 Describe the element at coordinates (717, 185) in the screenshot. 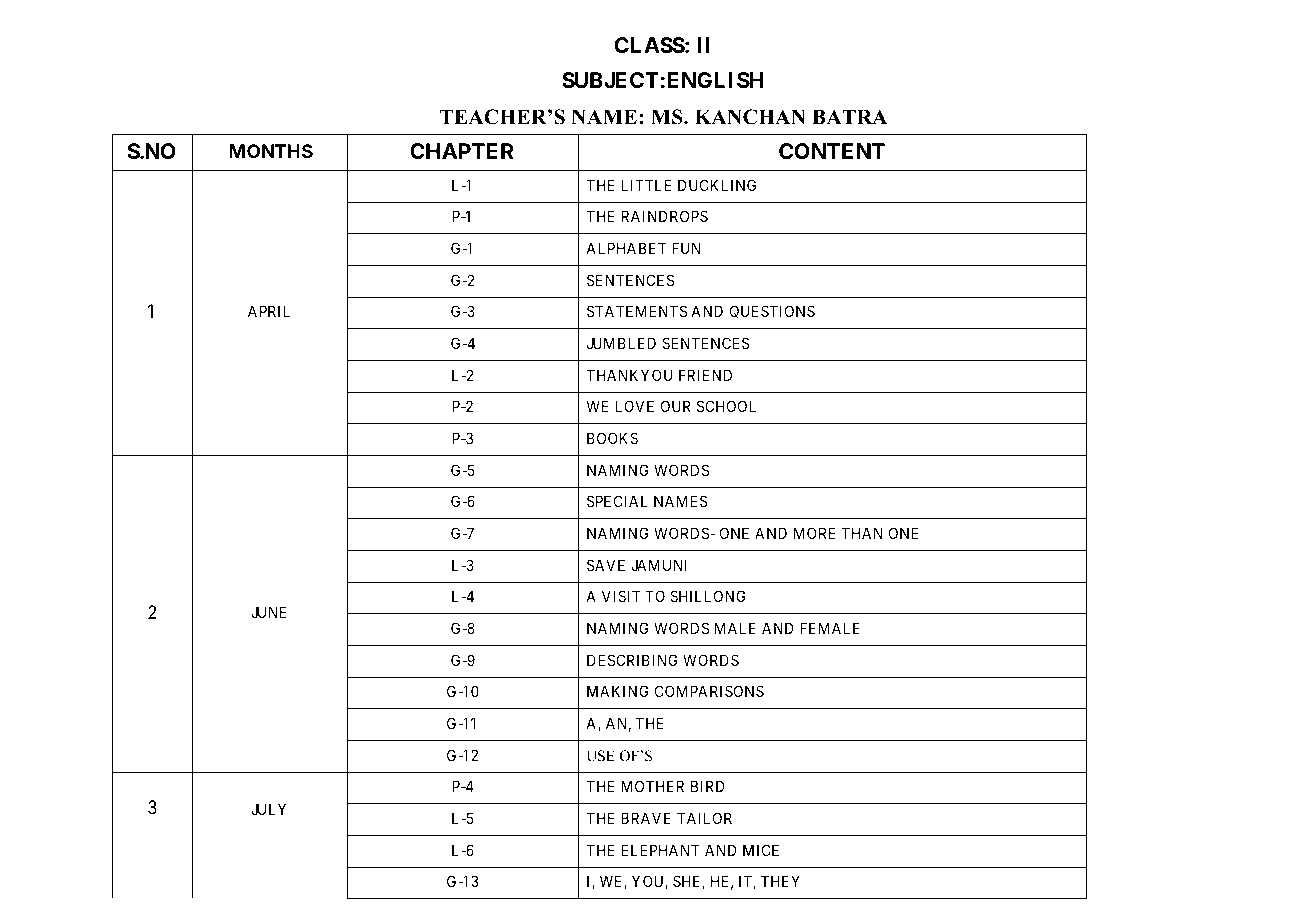

I see `DUCKLING` at that location.
